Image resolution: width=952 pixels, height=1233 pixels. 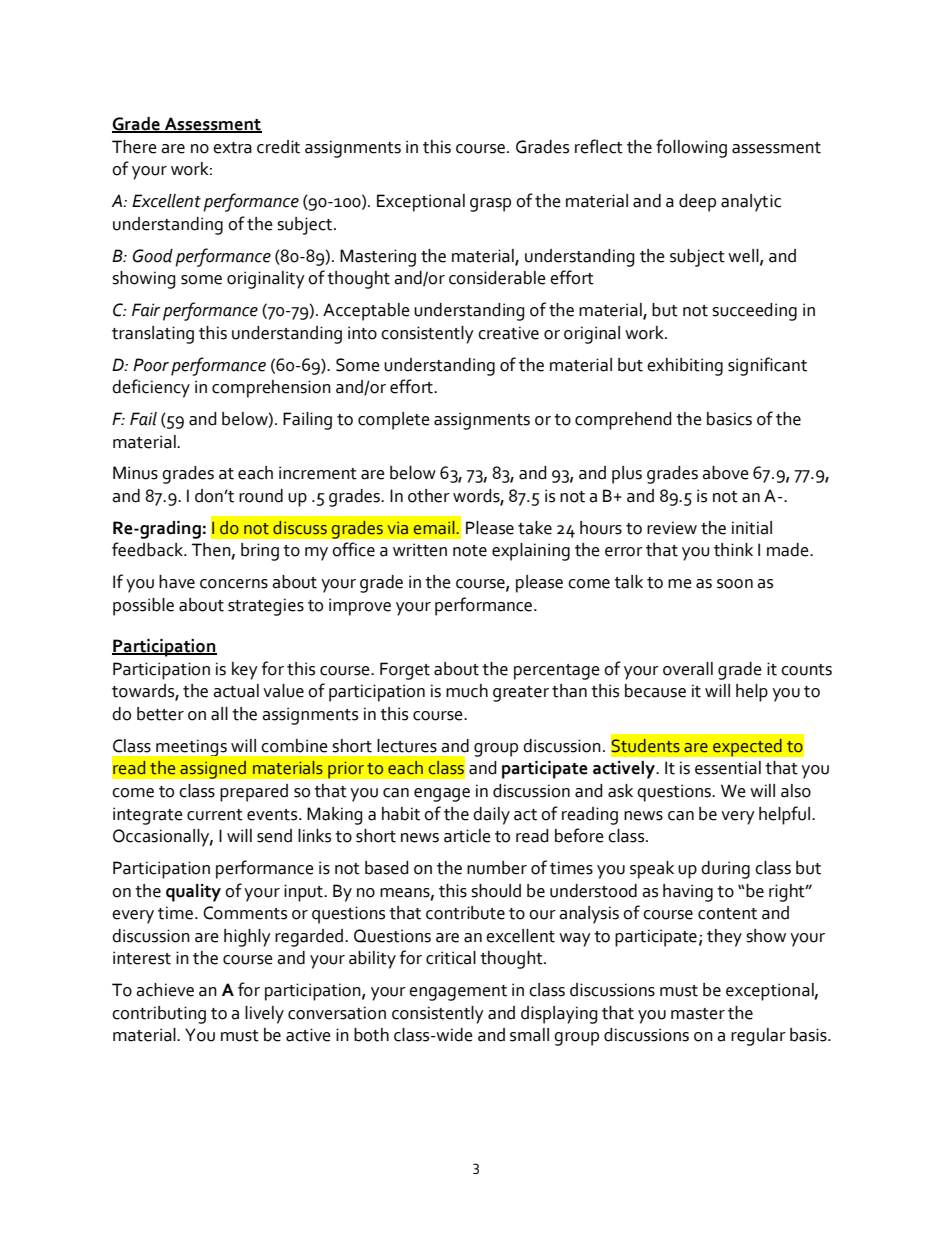 I want to click on note, so click(x=470, y=551).
